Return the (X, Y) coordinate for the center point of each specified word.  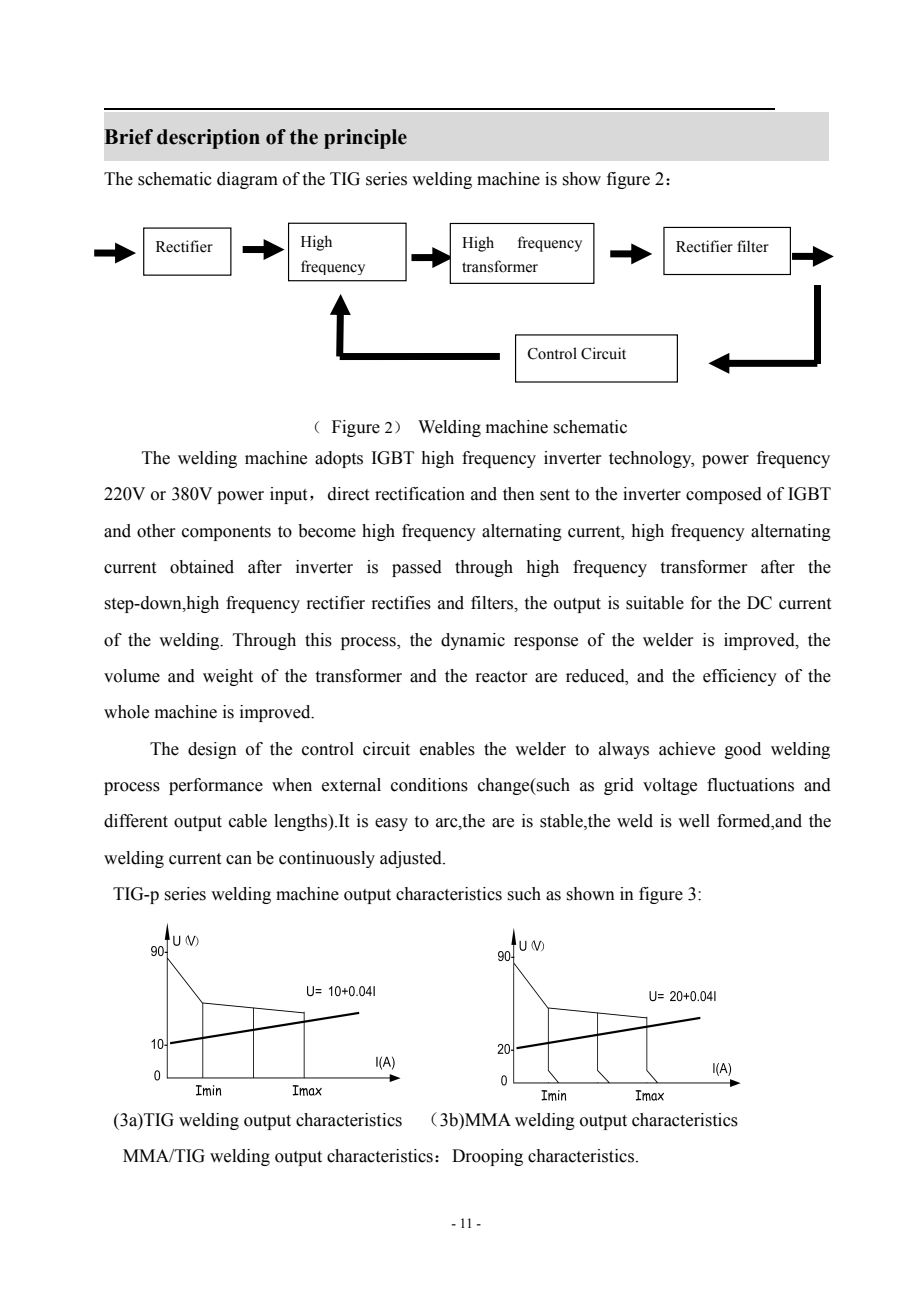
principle (365, 139)
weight (228, 677)
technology (651, 459)
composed (724, 495)
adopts (339, 459)
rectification (420, 494)
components (226, 533)
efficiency (740, 677)
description (208, 139)
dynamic (473, 641)
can (239, 860)
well (694, 821)
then (519, 494)
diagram (247, 180)
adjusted (412, 859)
